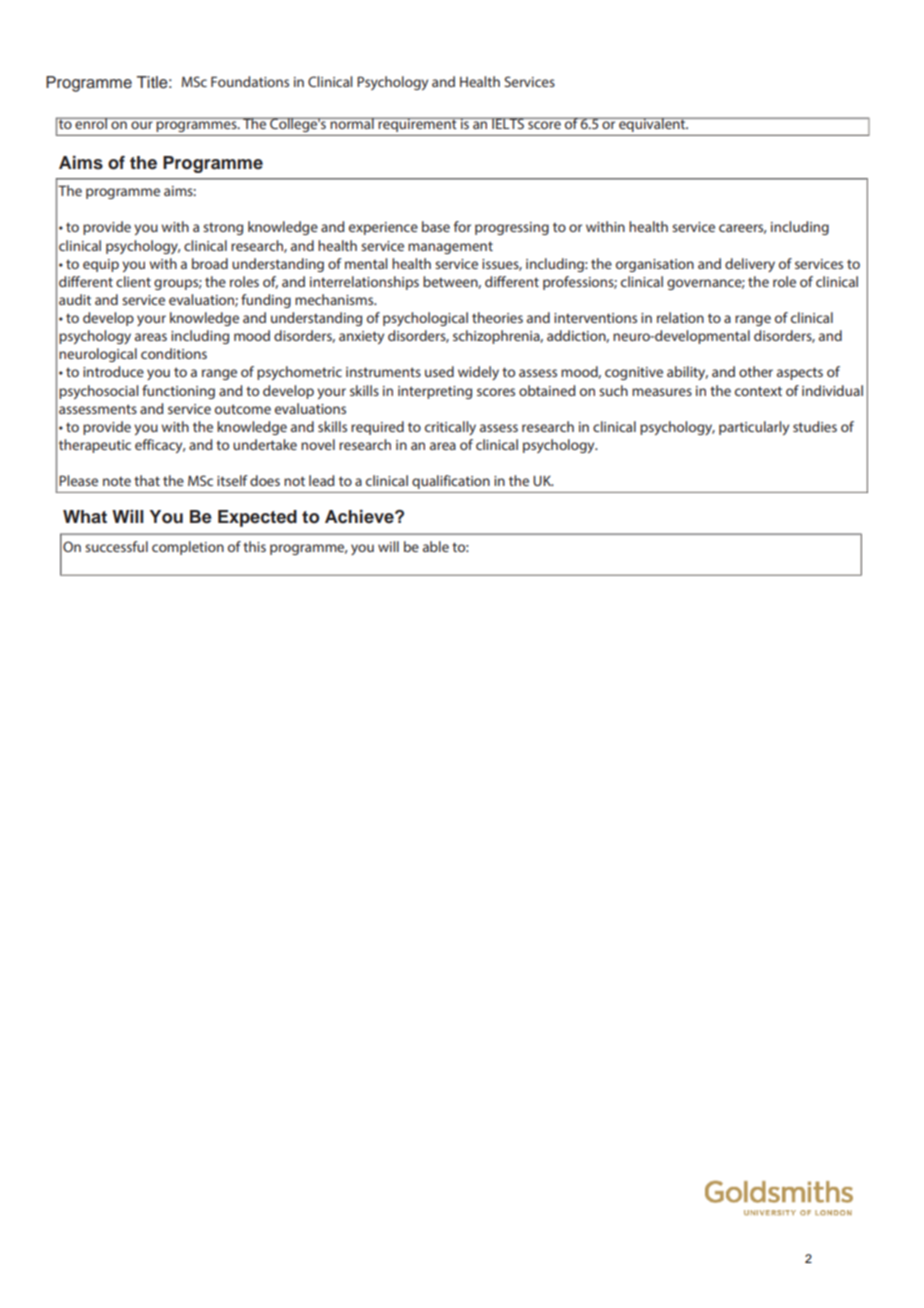  What do you see at coordinates (178, 392) in the screenshot?
I see `functioning` at bounding box center [178, 392].
